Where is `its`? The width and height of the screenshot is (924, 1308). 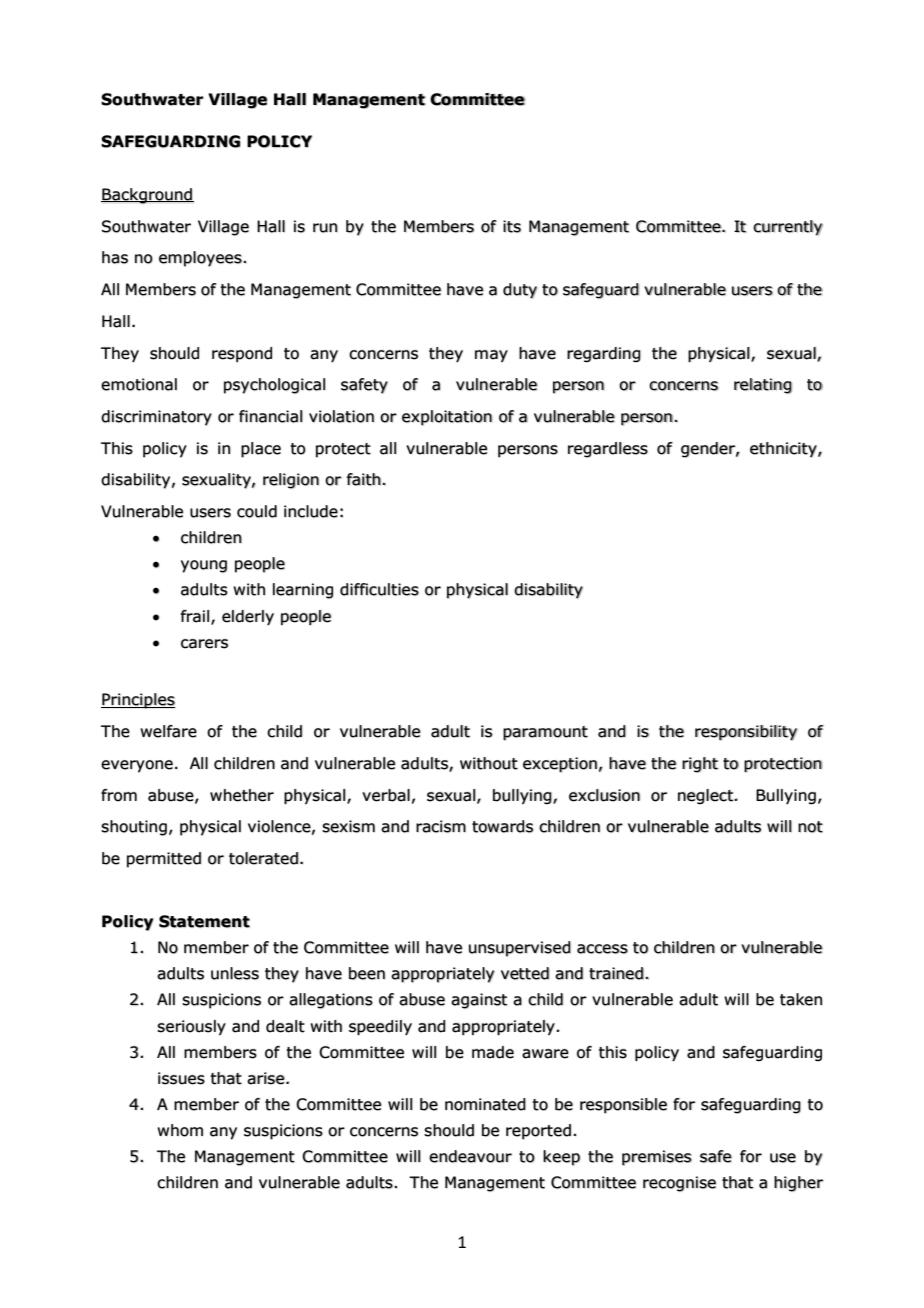 its is located at coordinates (512, 226).
